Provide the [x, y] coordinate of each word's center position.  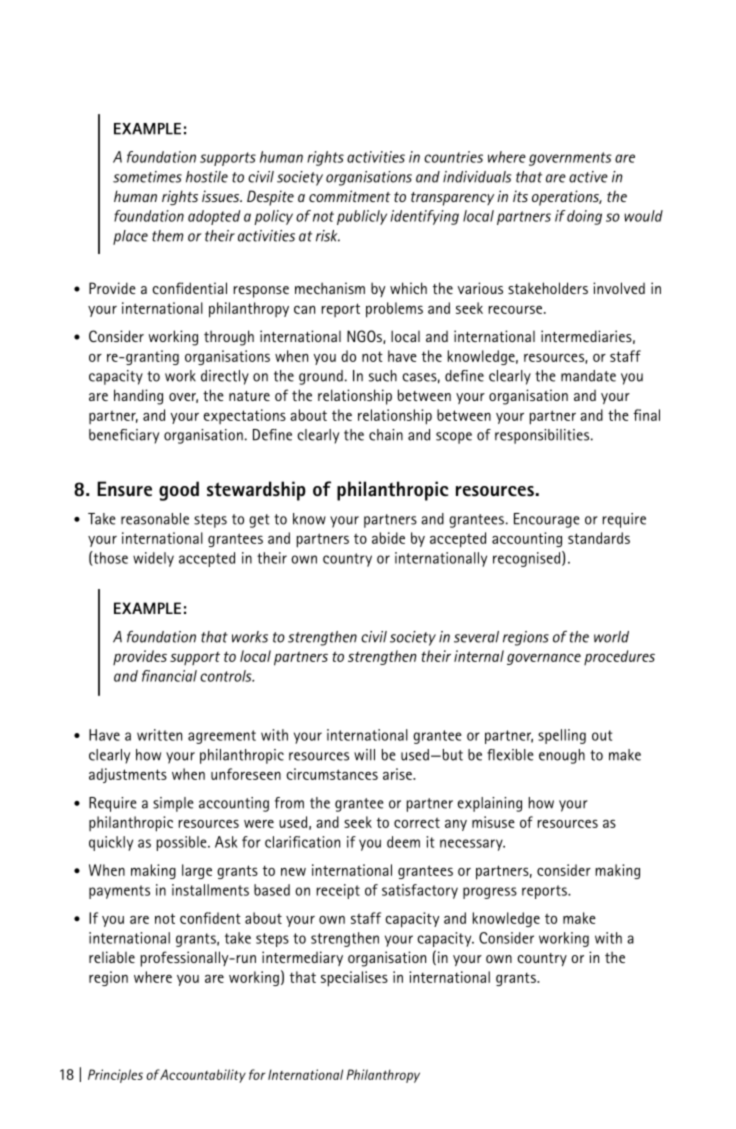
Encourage [546, 520]
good [179, 491]
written [159, 735]
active [588, 177]
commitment [350, 196]
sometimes [147, 177]
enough [562, 756]
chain [386, 435]
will [364, 755]
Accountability [202, 1076]
